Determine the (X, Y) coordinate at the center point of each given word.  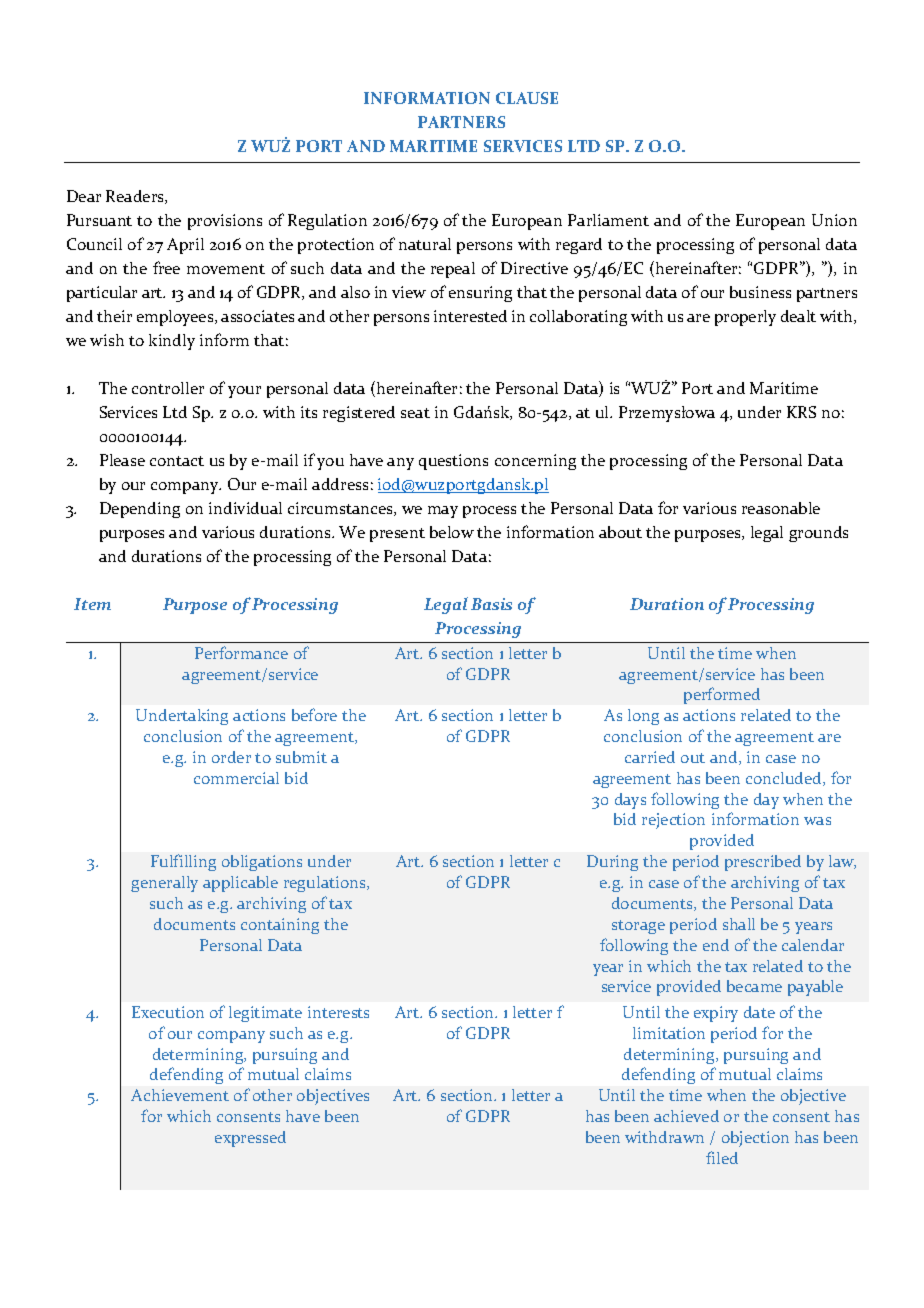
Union (834, 220)
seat (415, 413)
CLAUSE (527, 98)
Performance (241, 652)
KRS (801, 412)
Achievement (180, 1095)
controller (168, 388)
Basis (491, 604)
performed (722, 695)
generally (164, 884)
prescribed (763, 863)
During (612, 863)
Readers (136, 197)
